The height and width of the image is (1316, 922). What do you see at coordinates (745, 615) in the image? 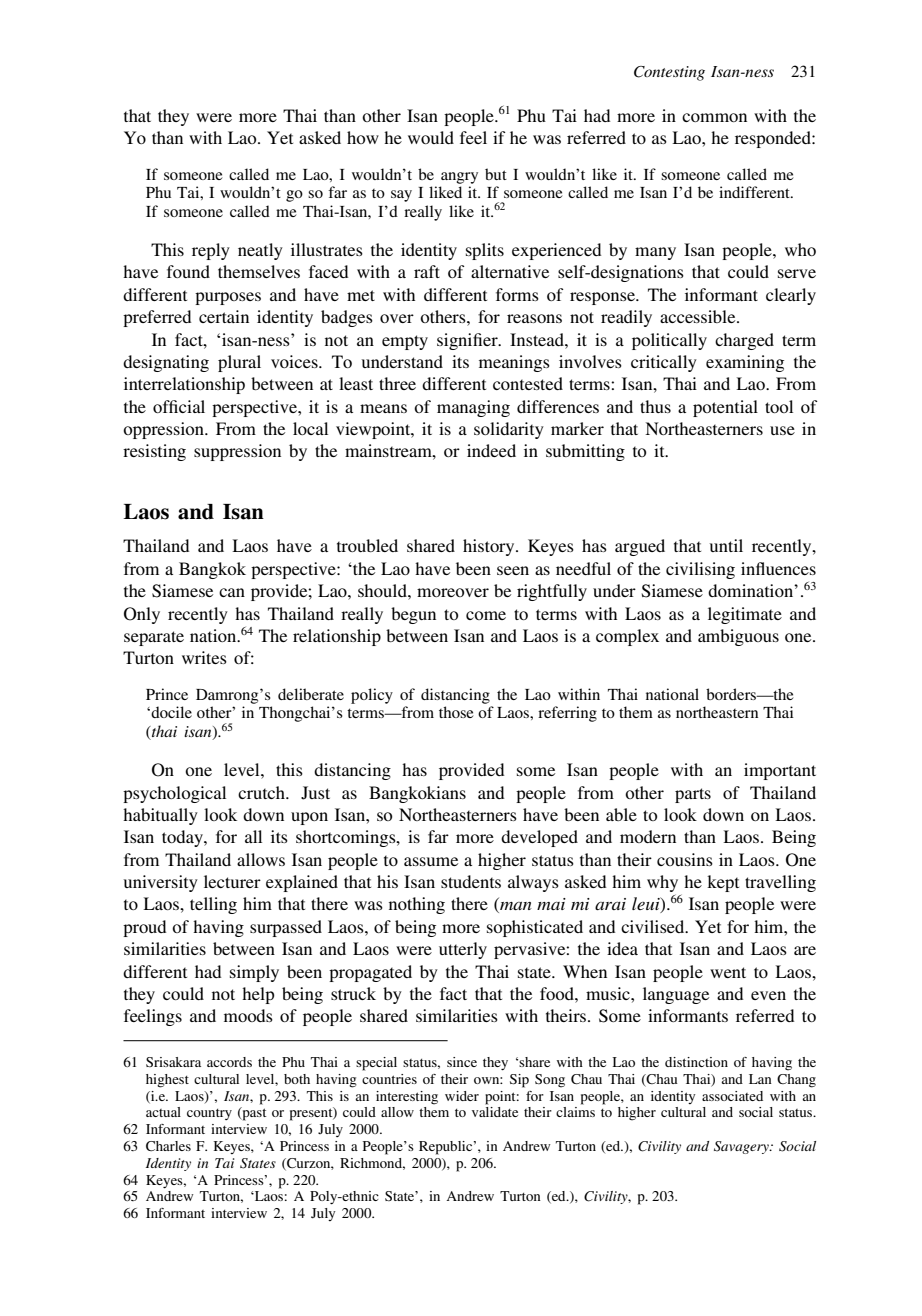
I see `legitimate` at bounding box center [745, 615].
